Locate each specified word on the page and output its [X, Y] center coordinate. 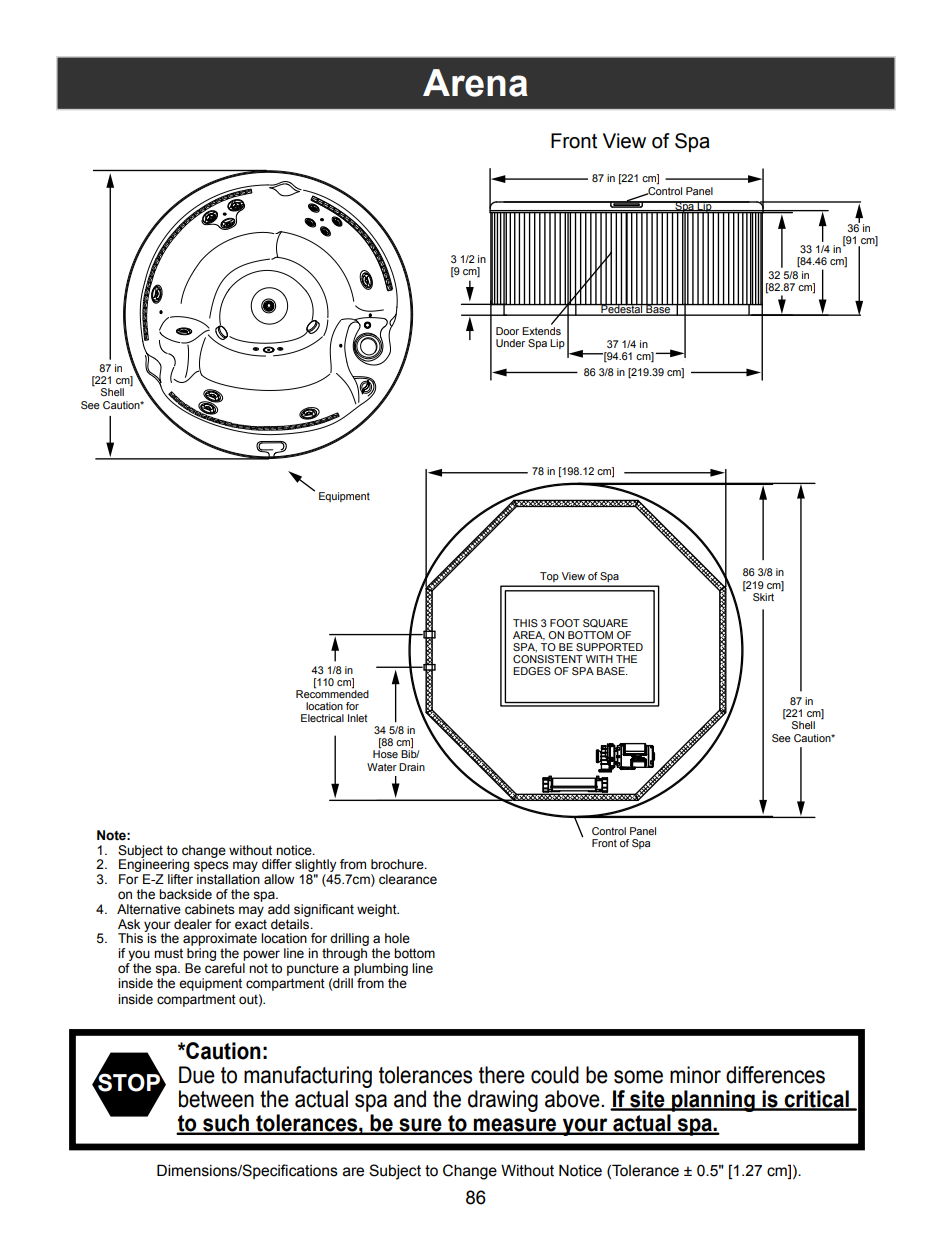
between [216, 1099]
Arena [475, 83]
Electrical [322, 718]
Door [507, 331]
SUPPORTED [609, 647]
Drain [412, 767]
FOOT [565, 623]
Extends [541, 331]
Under [510, 343]
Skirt [763, 597]
